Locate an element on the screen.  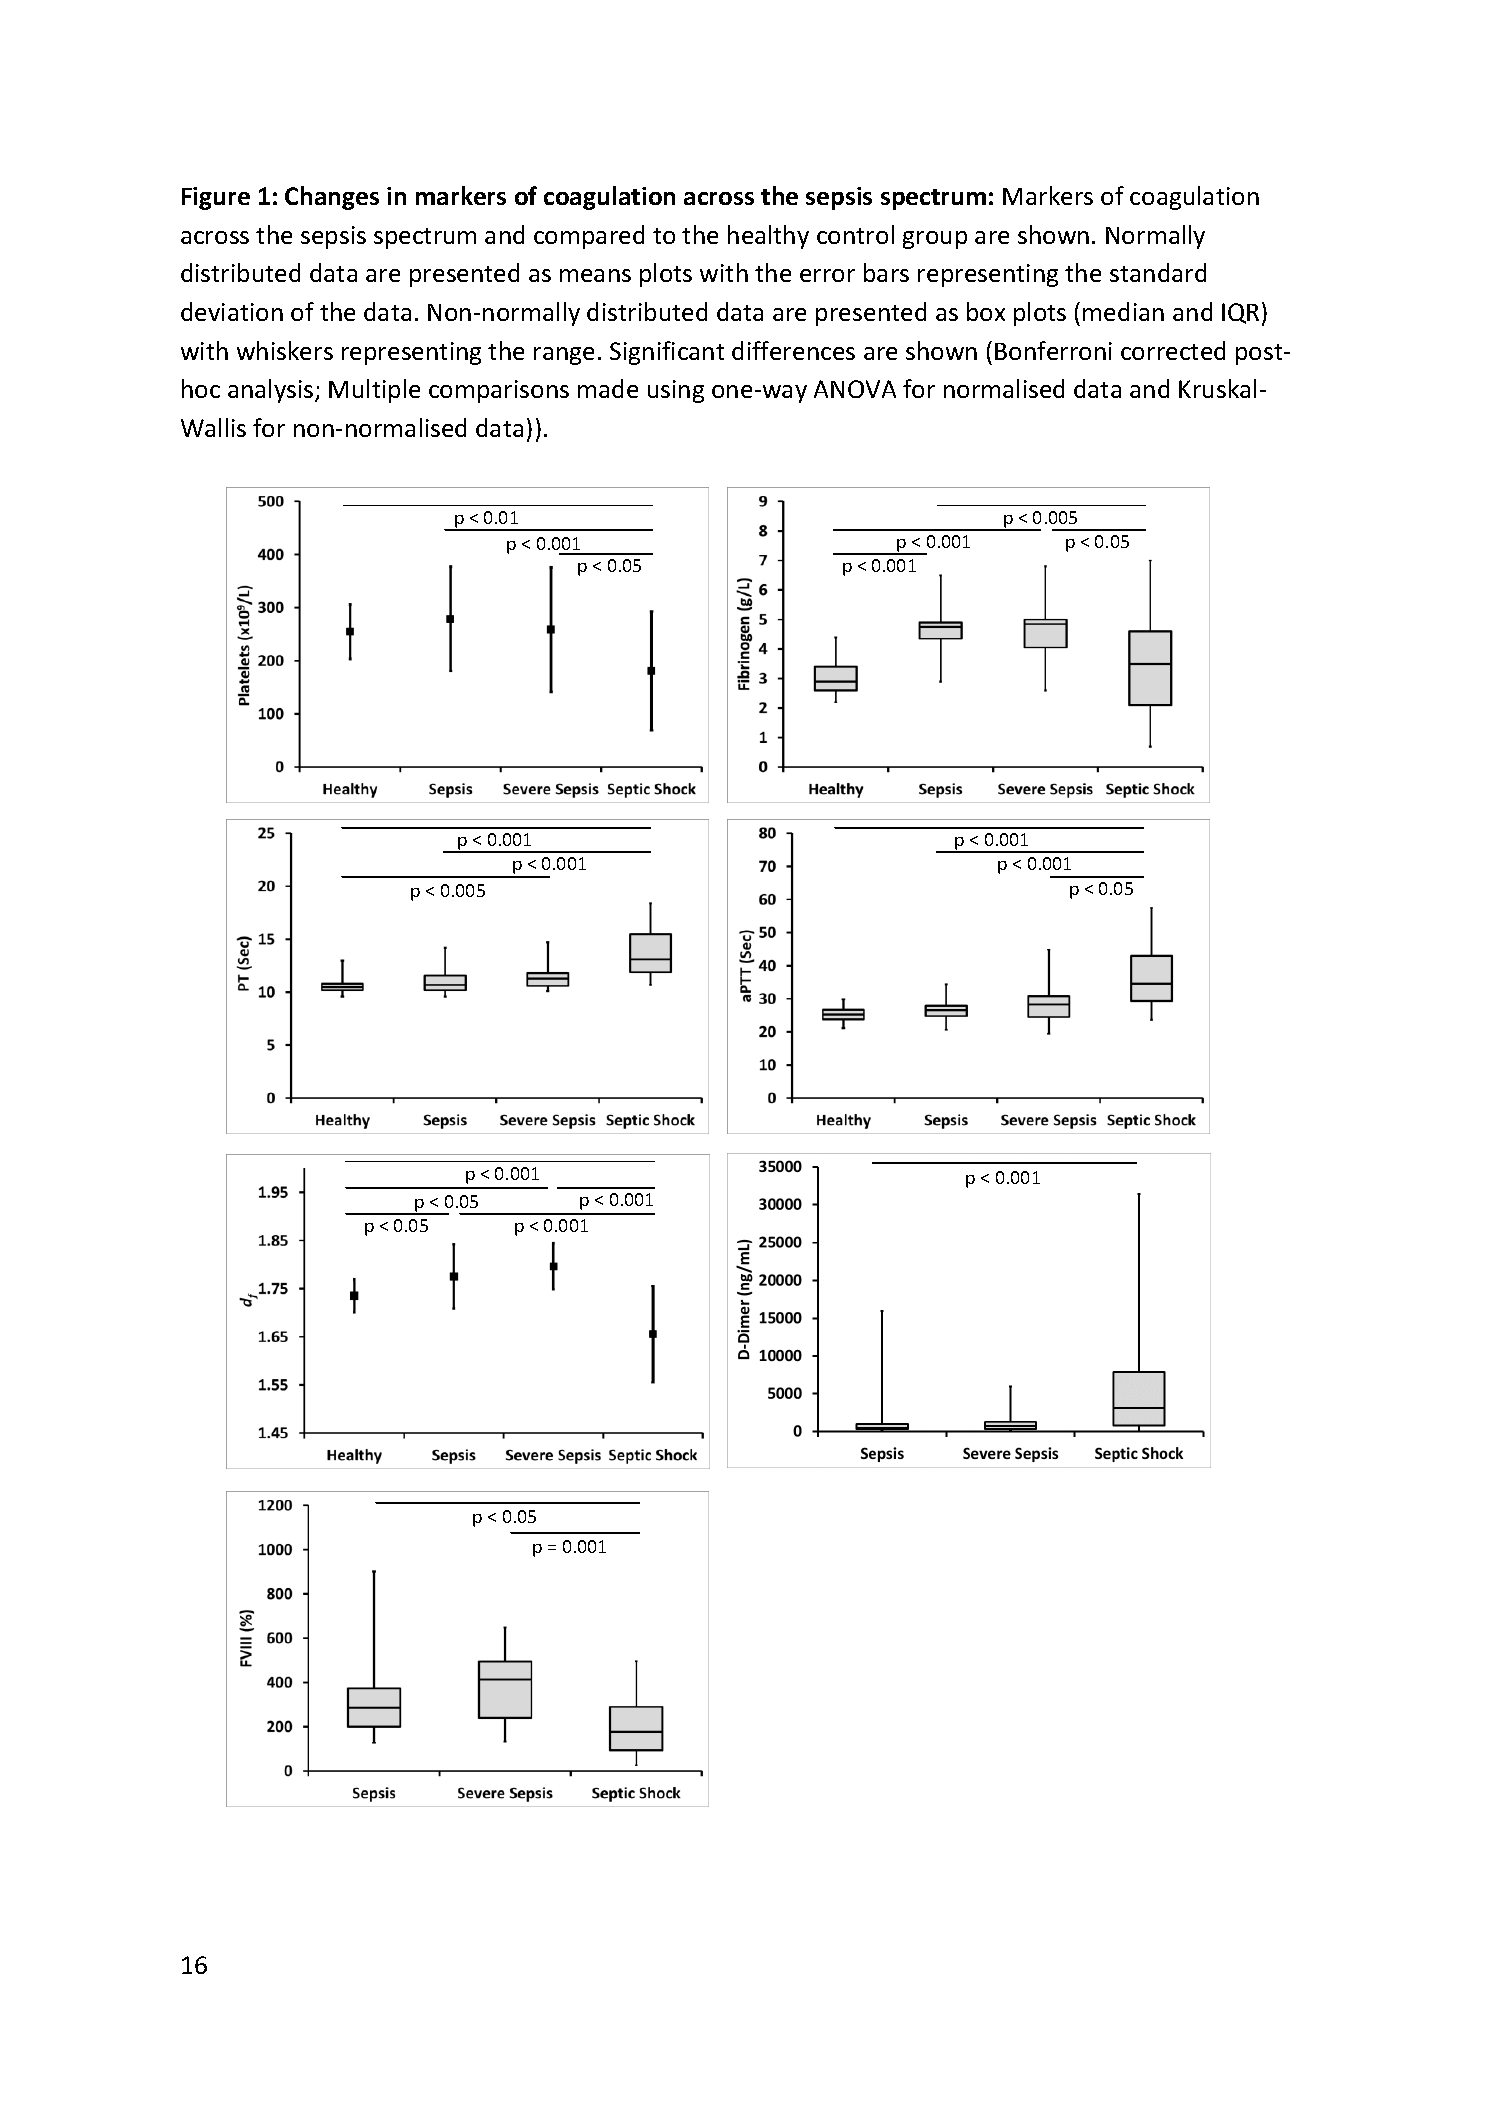
standard is located at coordinates (1158, 272).
